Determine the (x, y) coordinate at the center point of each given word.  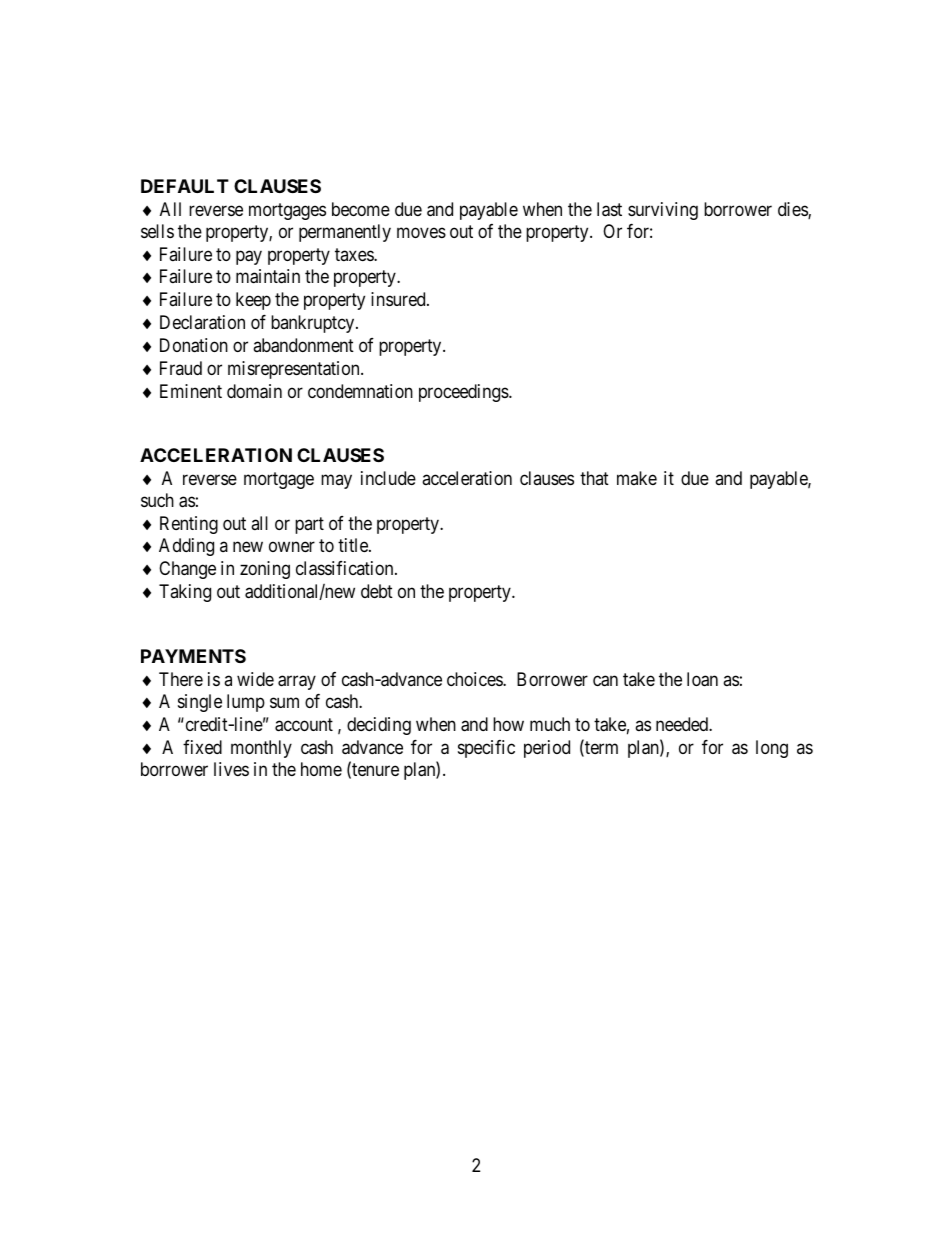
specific (486, 749)
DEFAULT (185, 186)
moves (421, 232)
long (772, 749)
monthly (261, 749)
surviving (663, 211)
